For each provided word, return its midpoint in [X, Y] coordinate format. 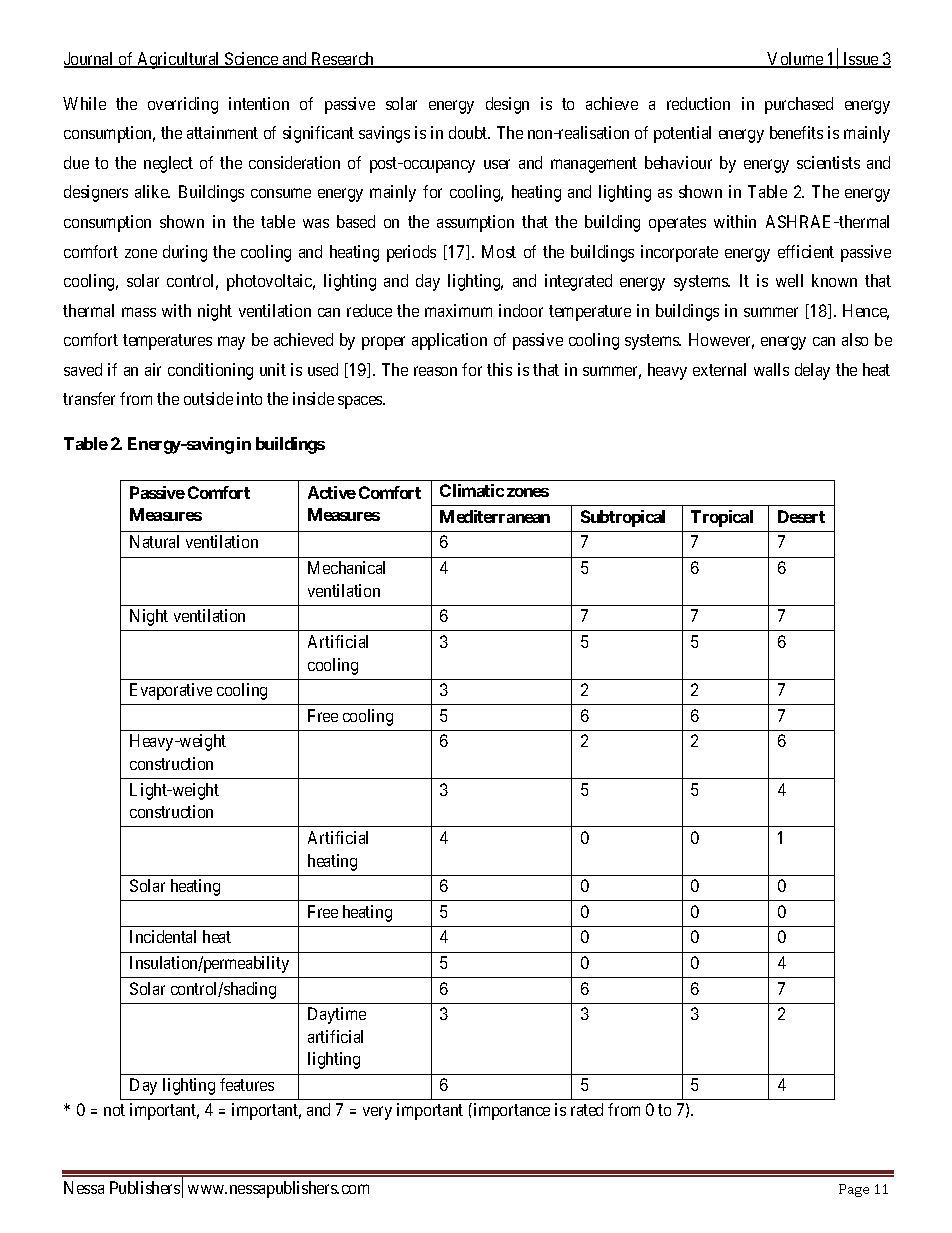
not [114, 1110]
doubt [469, 132]
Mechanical [346, 567]
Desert [801, 516]
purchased [799, 105]
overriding [183, 105]
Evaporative [171, 691]
